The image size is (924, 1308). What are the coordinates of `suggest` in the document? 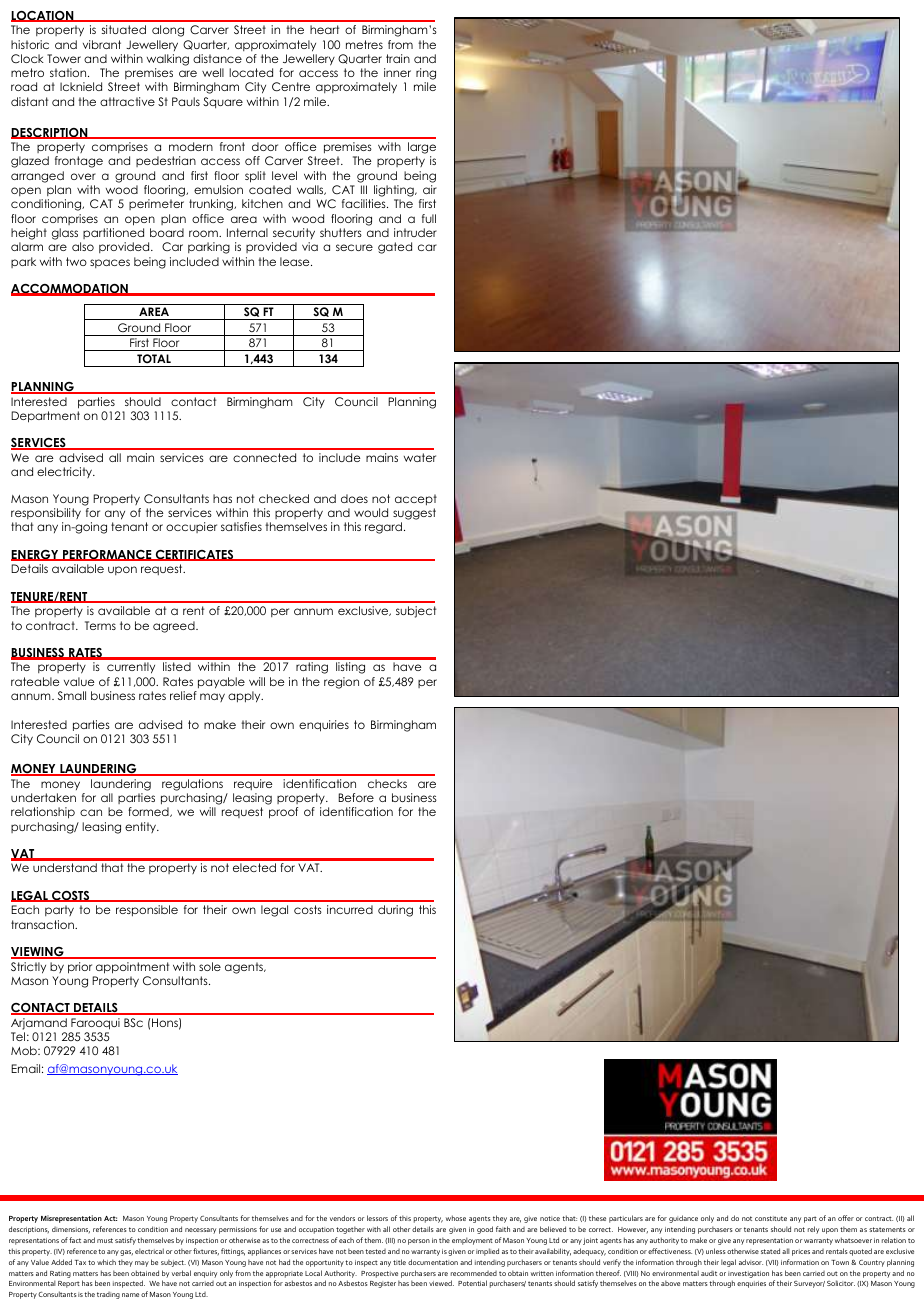 It's located at (414, 515).
